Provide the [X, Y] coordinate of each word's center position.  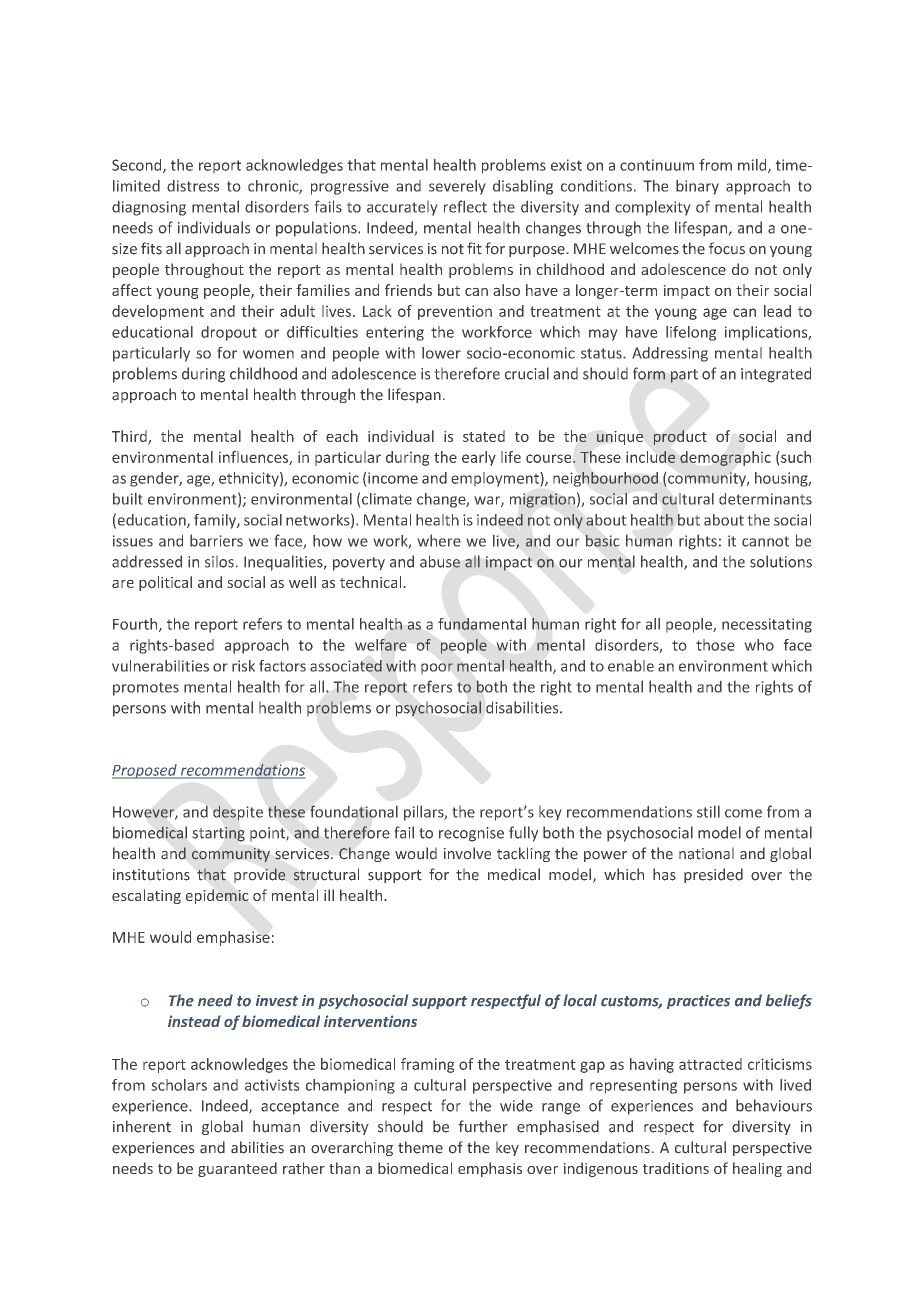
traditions [676, 1168]
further [483, 1126]
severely [457, 187]
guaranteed [237, 1169]
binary [697, 187]
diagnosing [149, 208]
